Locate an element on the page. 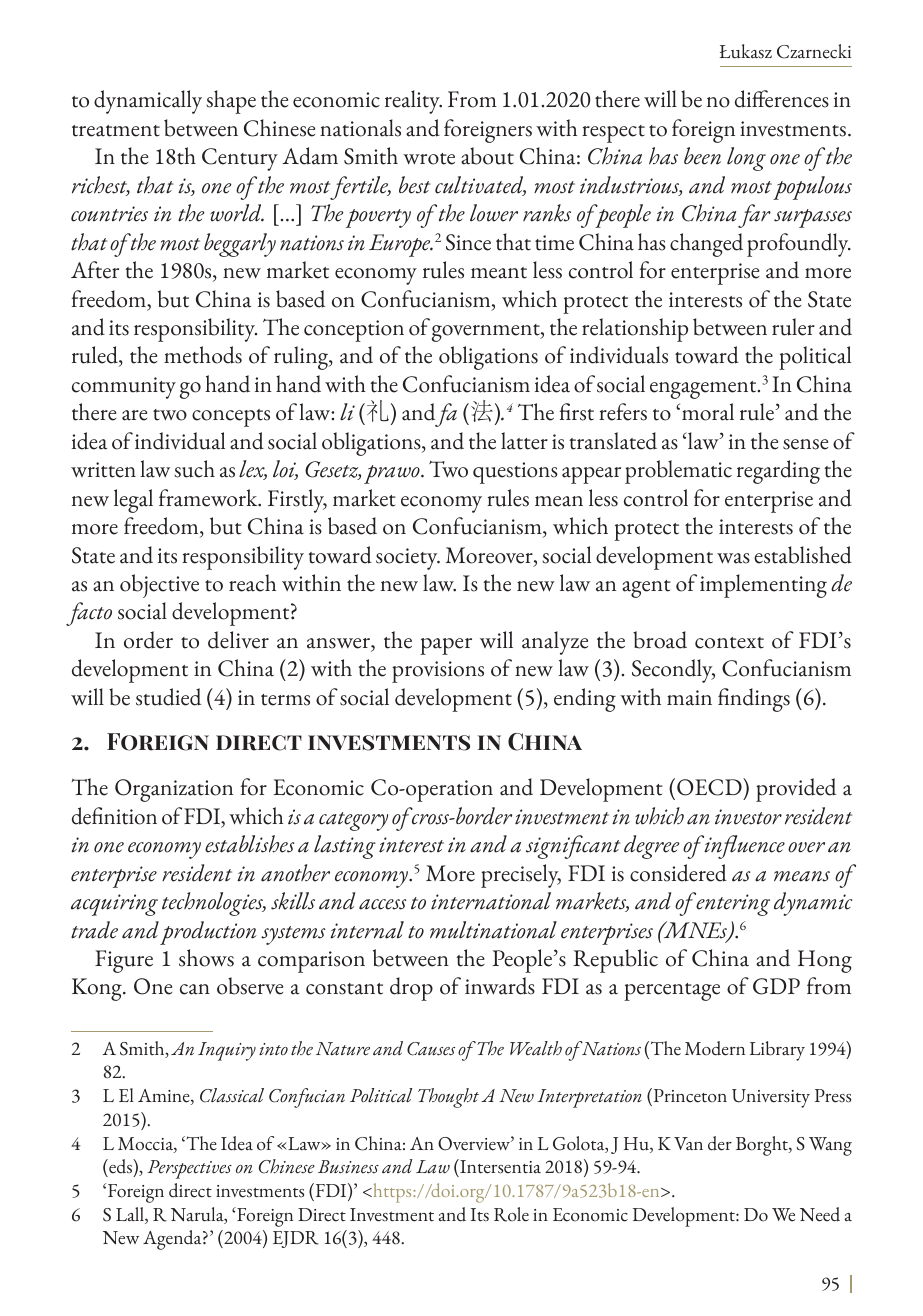  Role is located at coordinates (511, 1214).
